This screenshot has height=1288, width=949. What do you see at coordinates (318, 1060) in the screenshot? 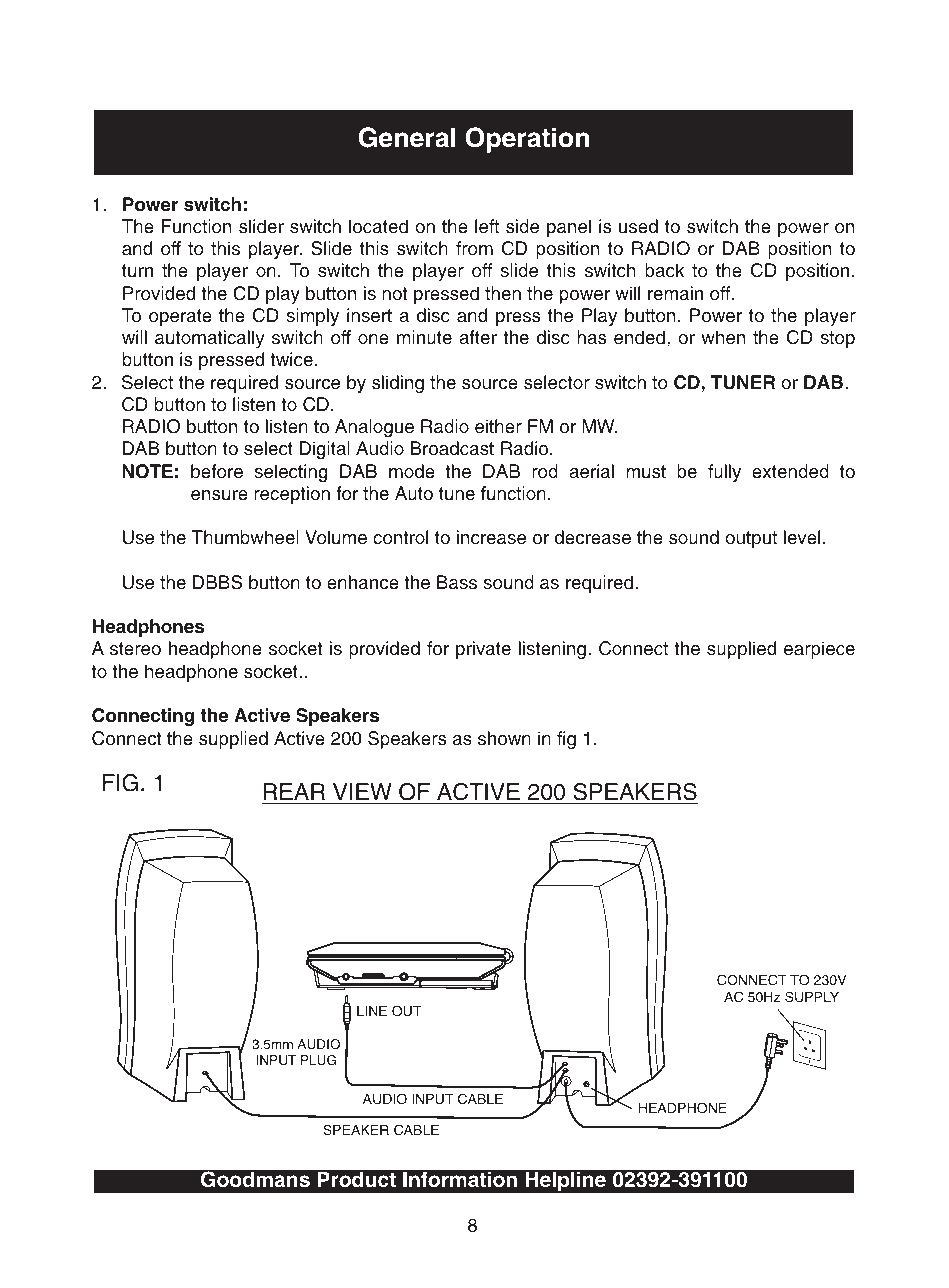
I see `PLUG` at bounding box center [318, 1060].
